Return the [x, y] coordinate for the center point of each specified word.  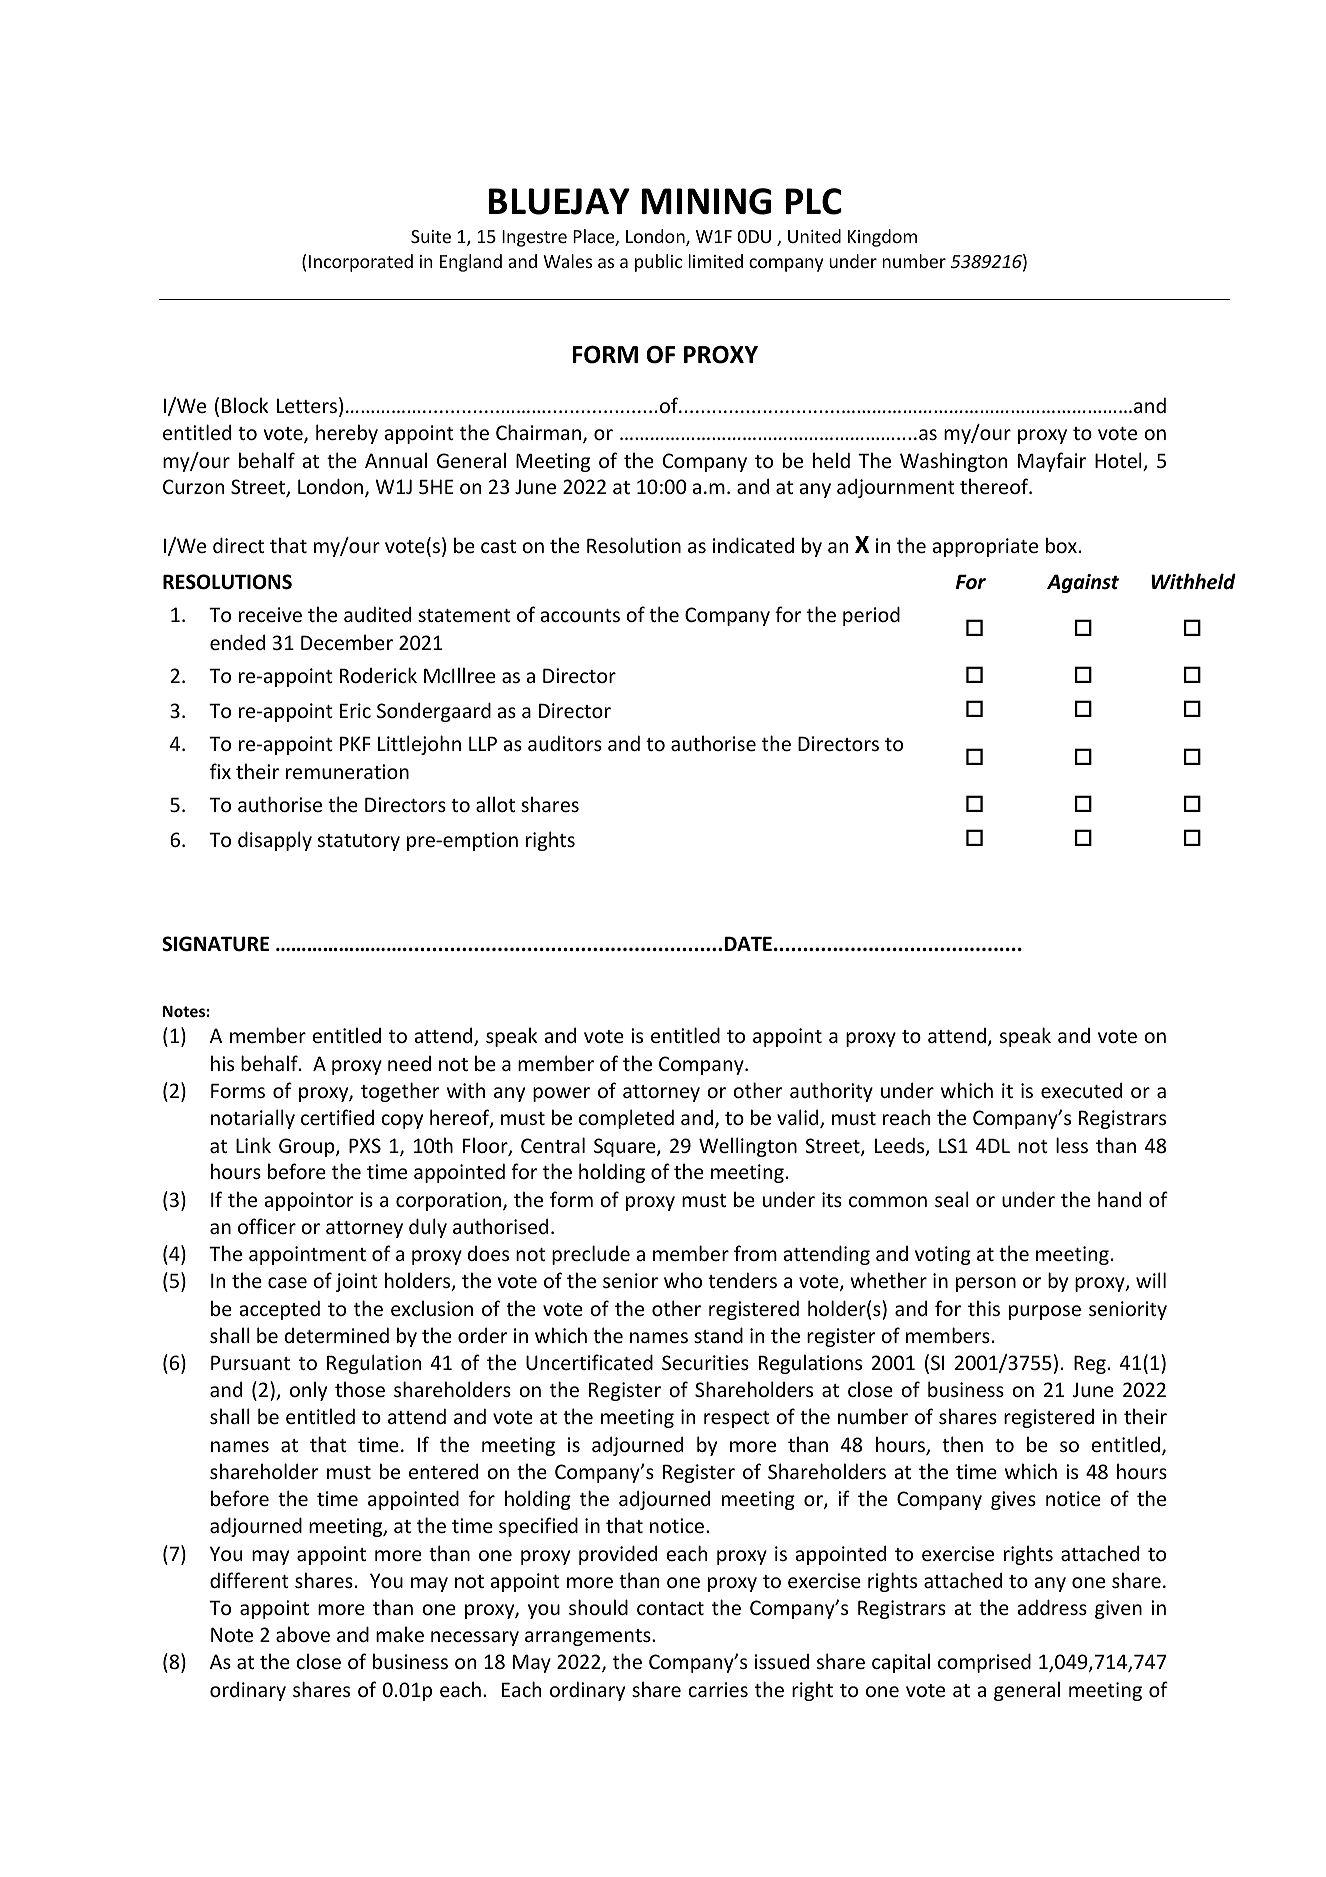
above [303, 1634]
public [658, 263]
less [1072, 1145]
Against [1083, 583]
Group [308, 1147]
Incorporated [361, 263]
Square [626, 1147]
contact [670, 1608]
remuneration [347, 771]
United [814, 236]
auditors [565, 743]
